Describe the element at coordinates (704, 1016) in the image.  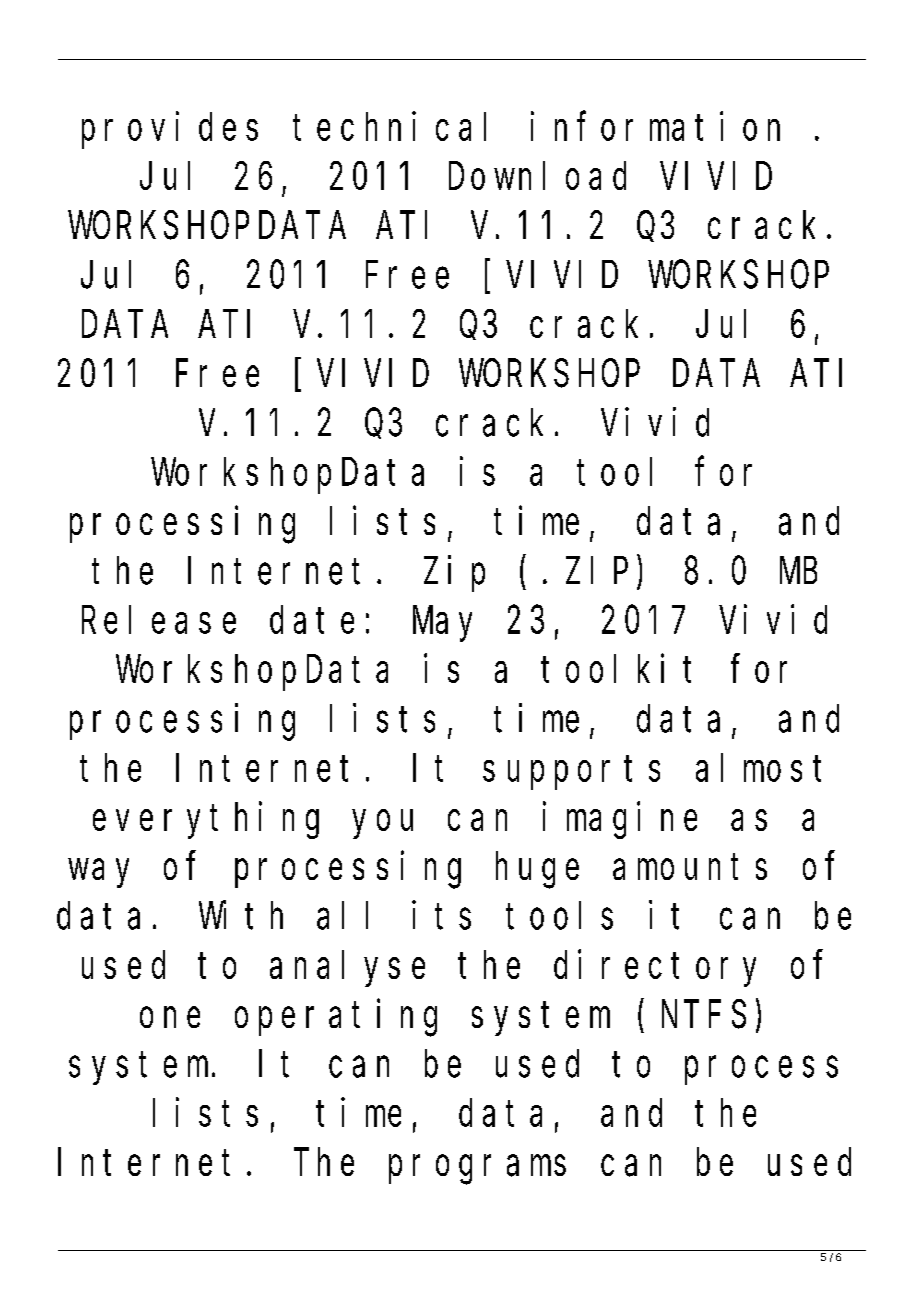
I see `NTFS` at that location.
